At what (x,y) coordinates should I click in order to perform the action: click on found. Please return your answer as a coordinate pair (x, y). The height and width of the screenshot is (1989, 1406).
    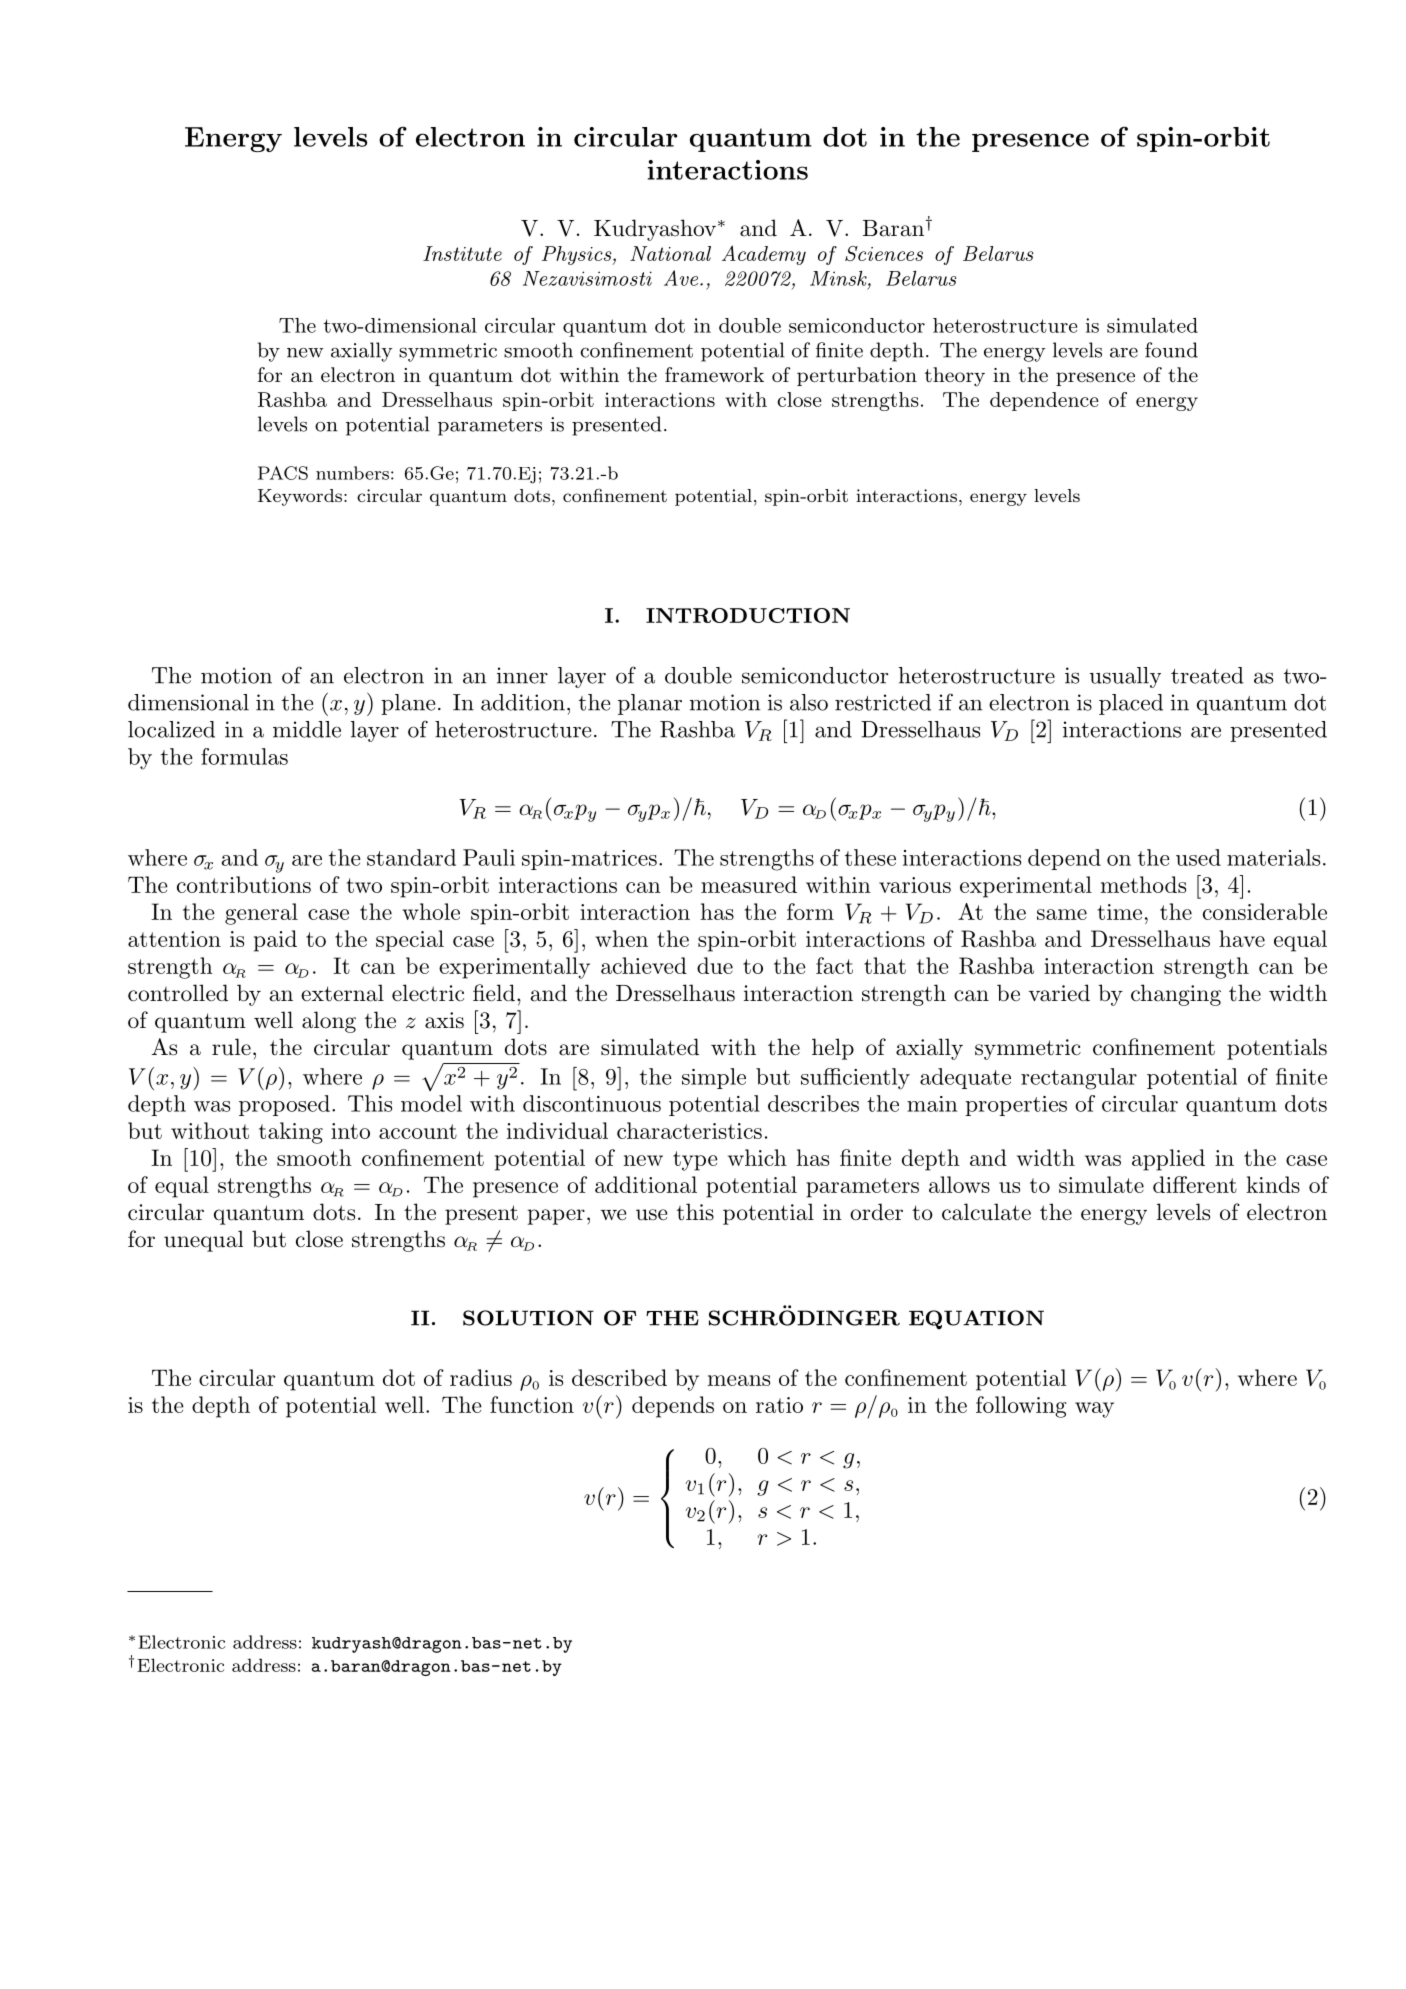
    Looking at the image, I should click on (1171, 350).
